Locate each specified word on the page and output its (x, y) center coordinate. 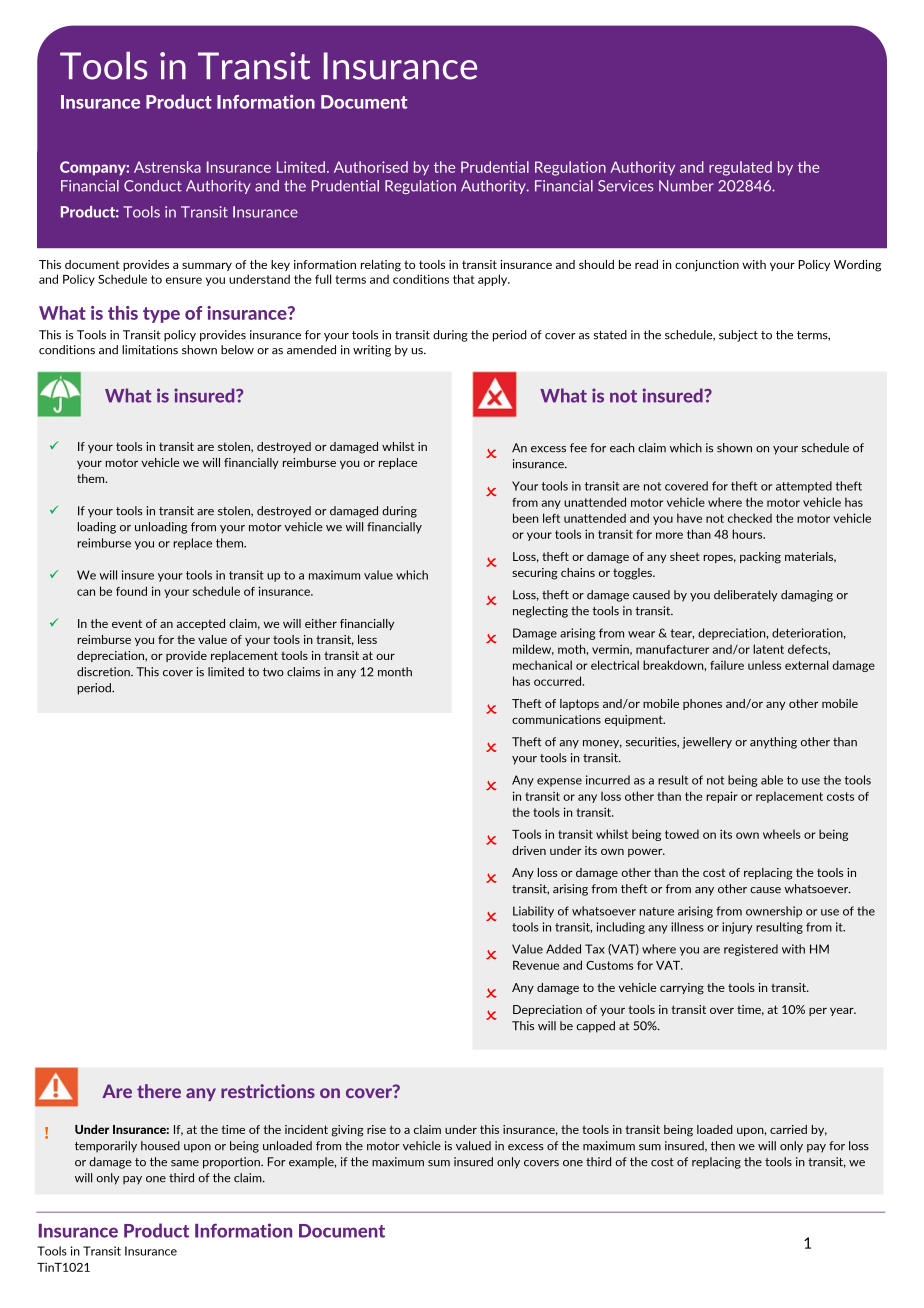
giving (347, 1131)
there (159, 1091)
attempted (804, 487)
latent (768, 649)
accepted (201, 624)
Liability (533, 912)
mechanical (542, 665)
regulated (740, 168)
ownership (774, 912)
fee (578, 448)
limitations (150, 350)
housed (160, 1146)
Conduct (153, 186)
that (463, 279)
